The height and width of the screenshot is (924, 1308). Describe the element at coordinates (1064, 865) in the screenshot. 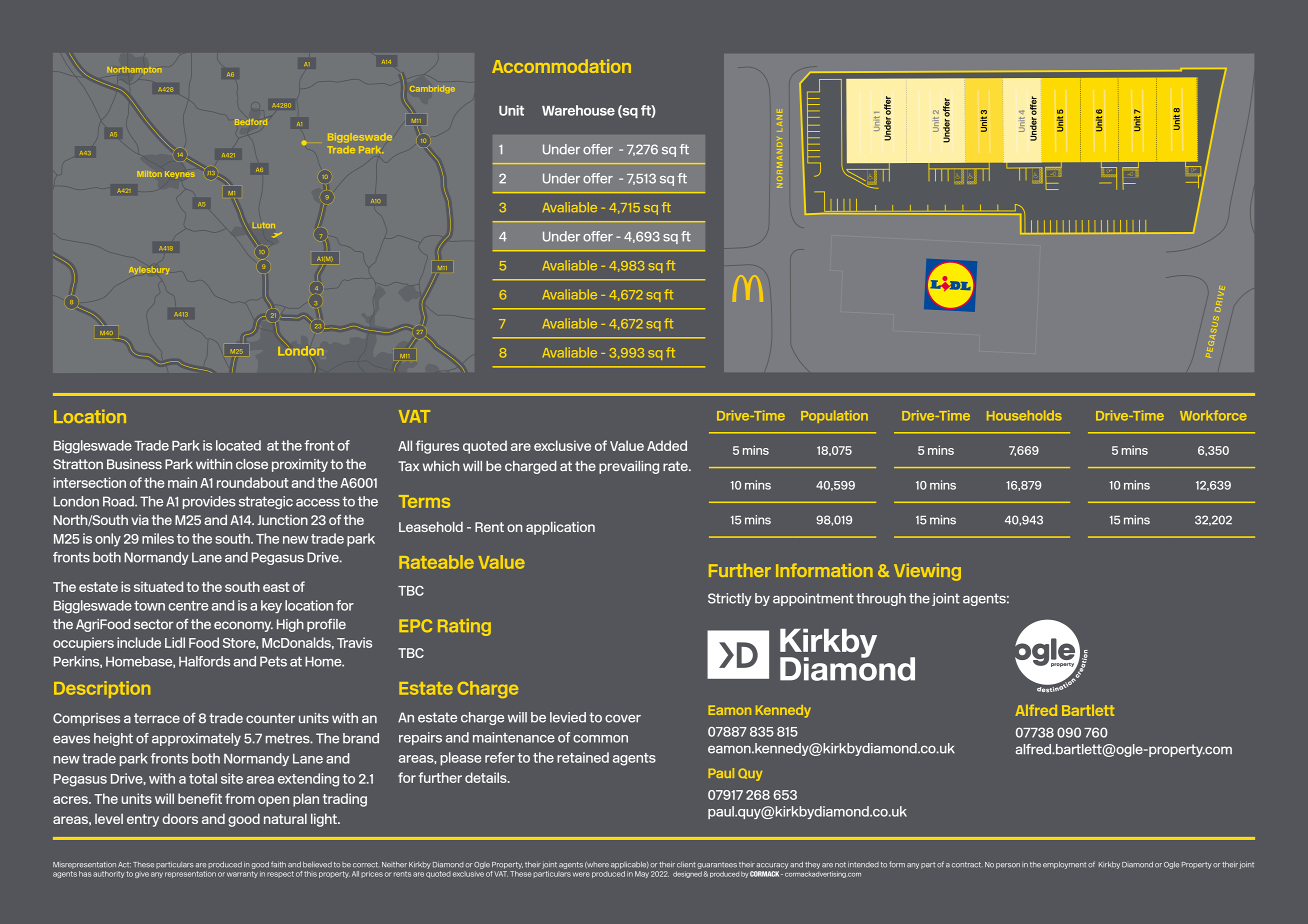

I see `employment` at that location.
